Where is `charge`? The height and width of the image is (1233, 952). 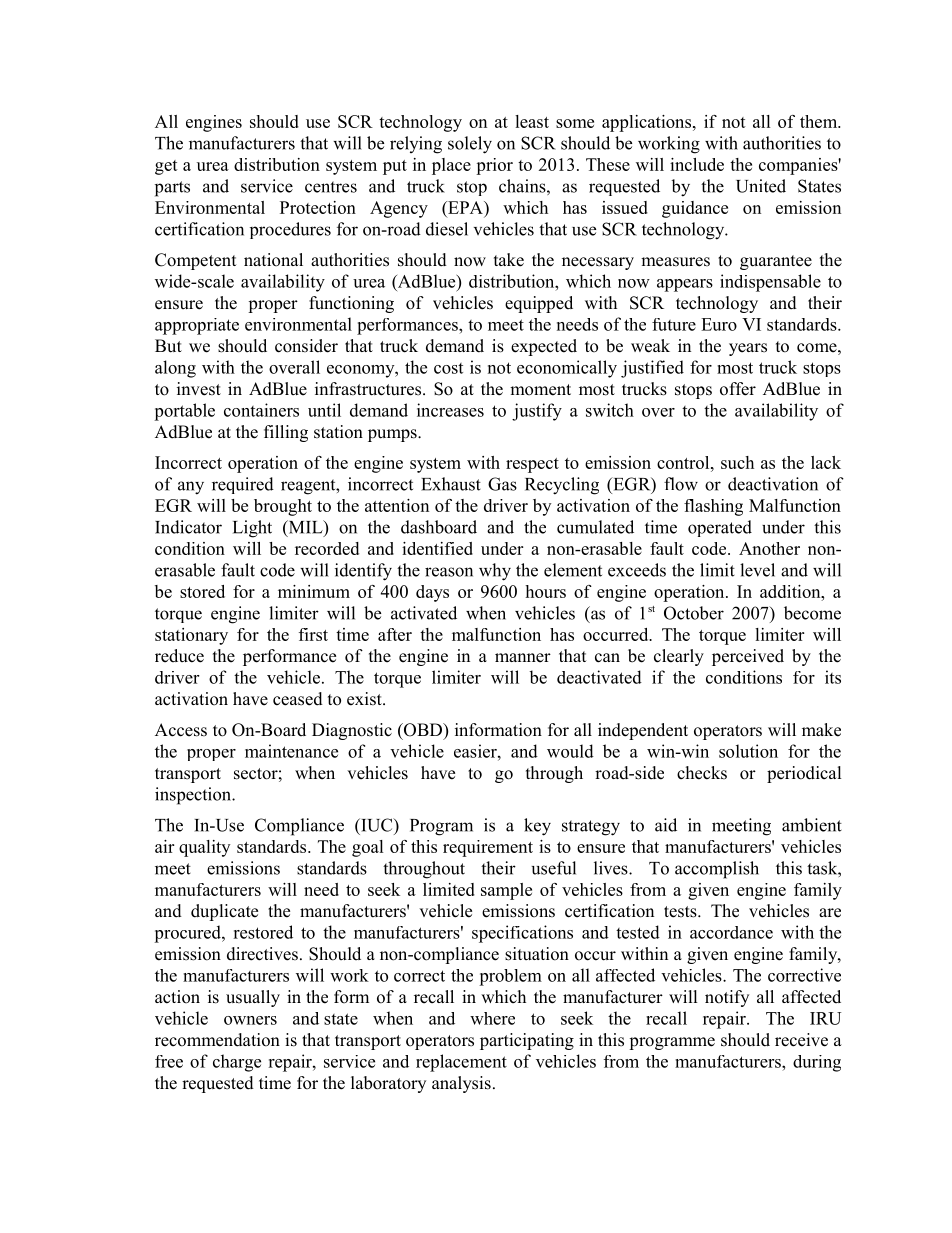 charge is located at coordinates (237, 1063).
